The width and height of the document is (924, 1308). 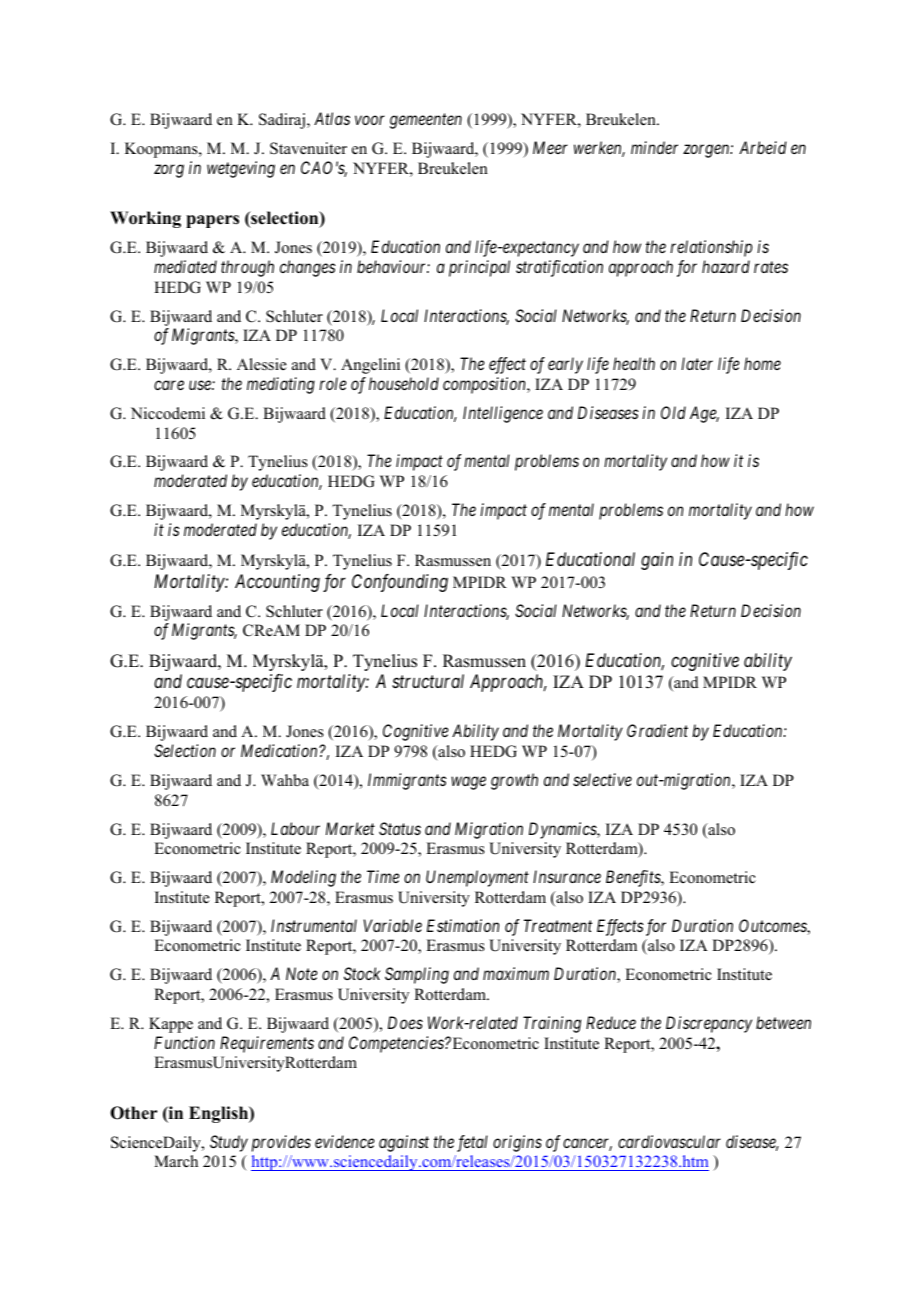 What do you see at coordinates (428, 681) in the document?
I see `structural` at bounding box center [428, 681].
